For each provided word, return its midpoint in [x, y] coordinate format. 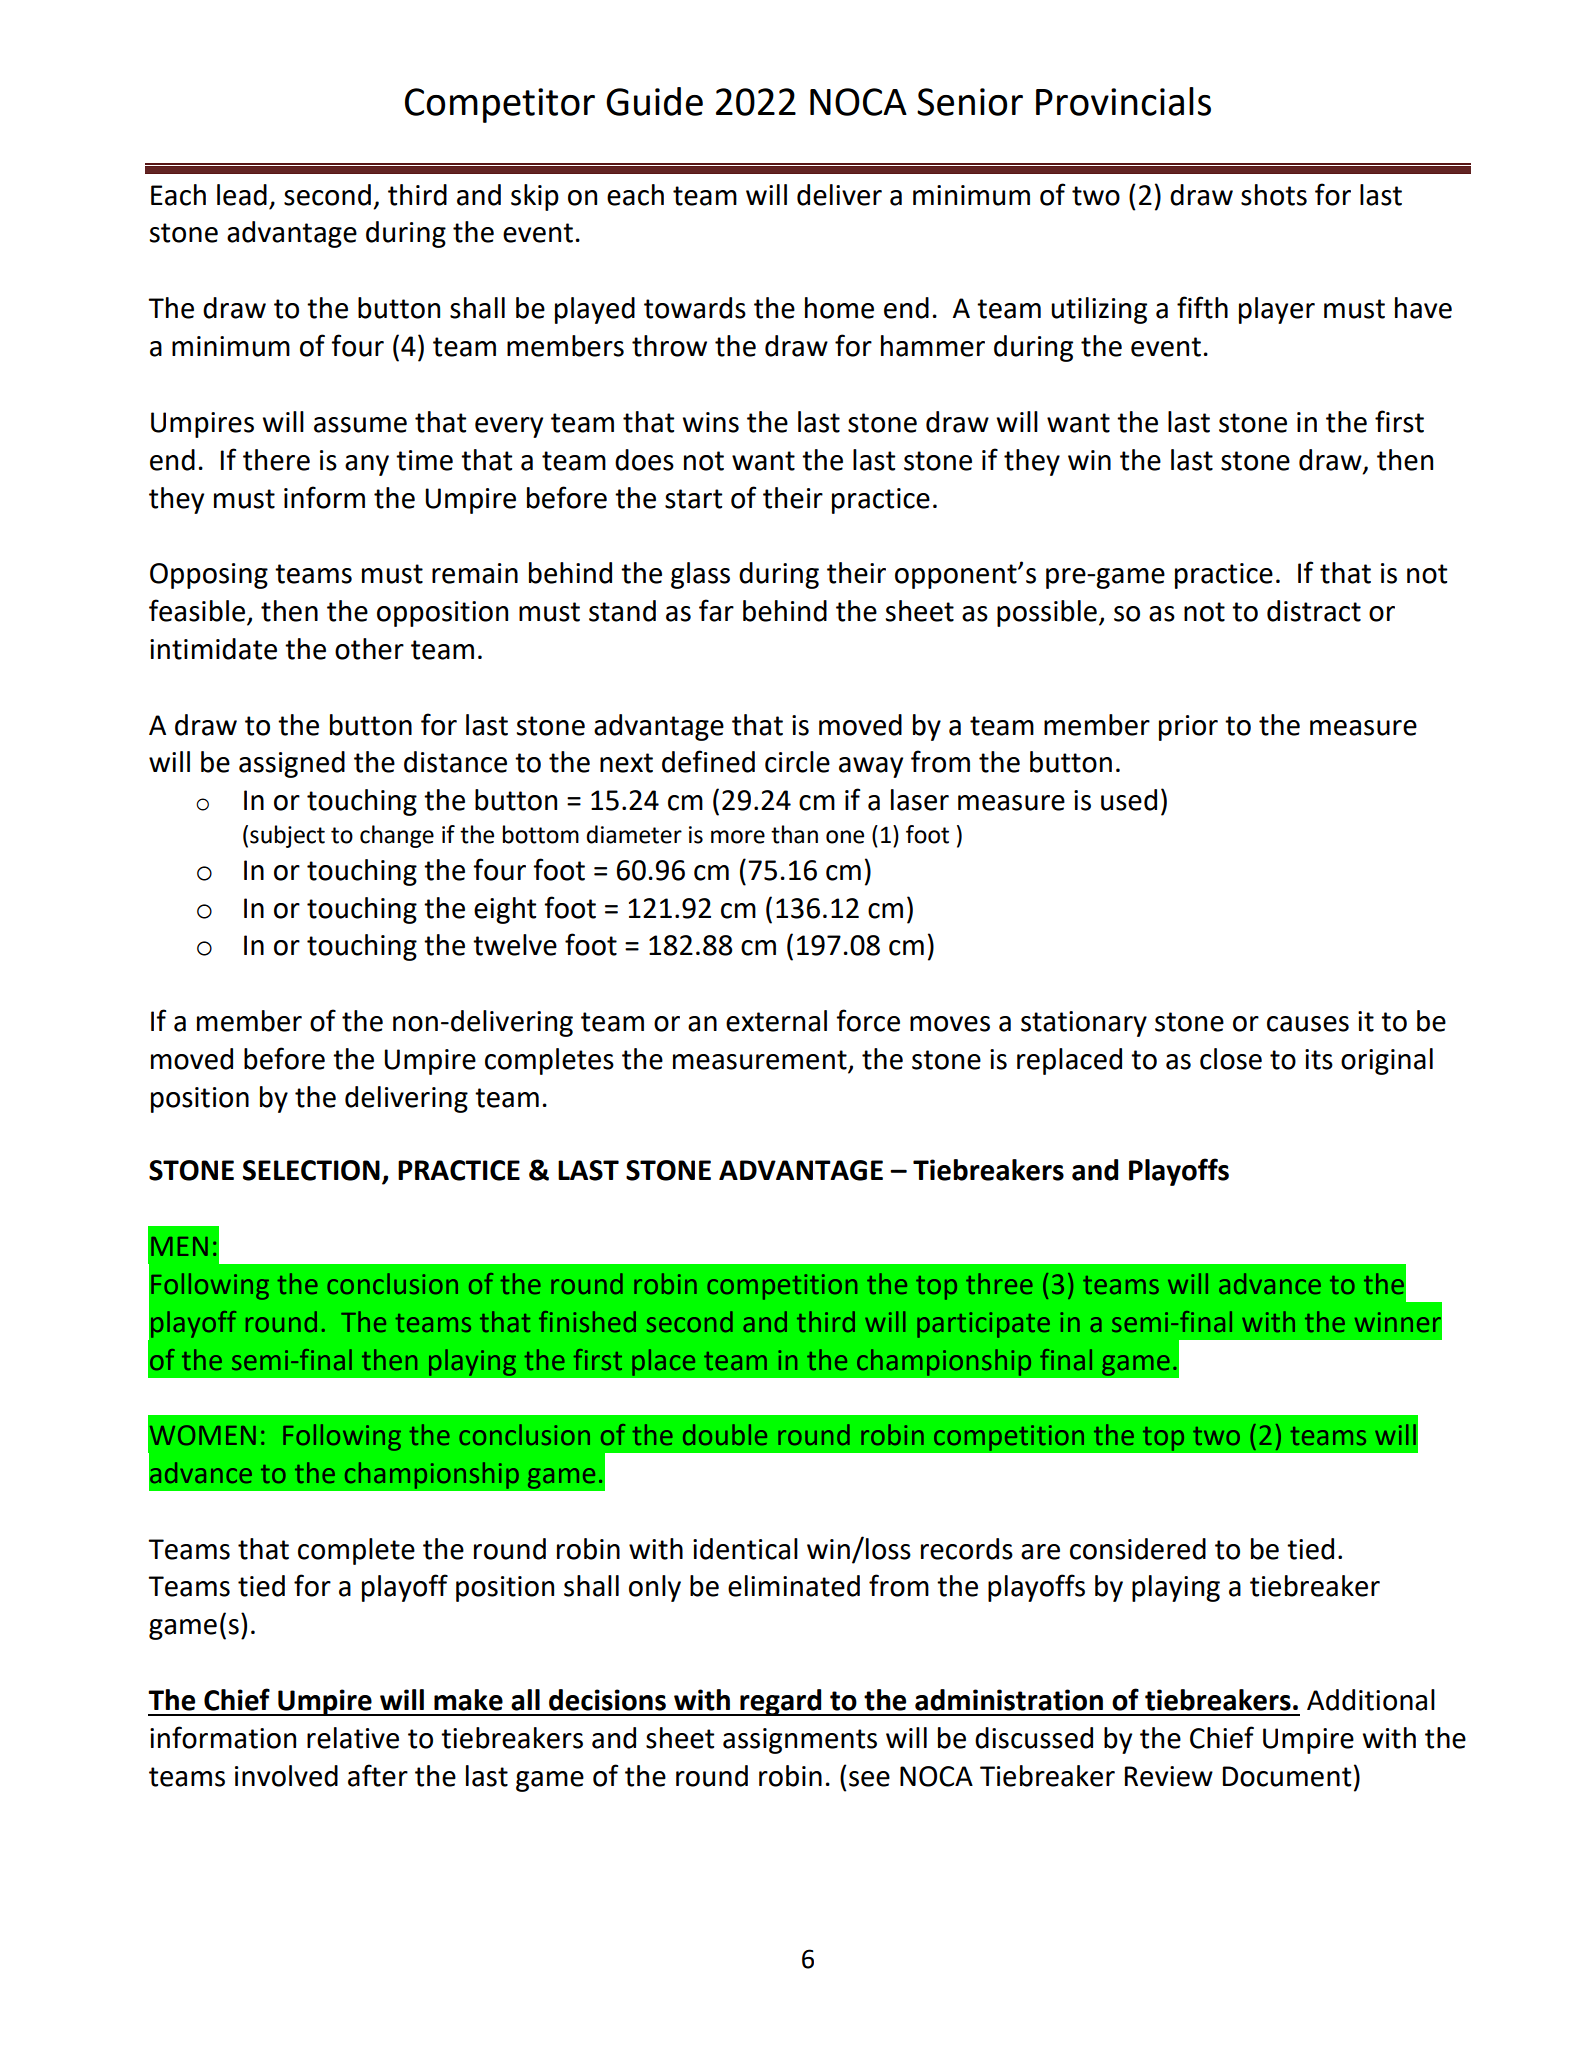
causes [1308, 1024]
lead [242, 195]
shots [1274, 195]
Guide [654, 101]
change [397, 836]
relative [353, 1738]
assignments [800, 1741]
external [776, 1021]
